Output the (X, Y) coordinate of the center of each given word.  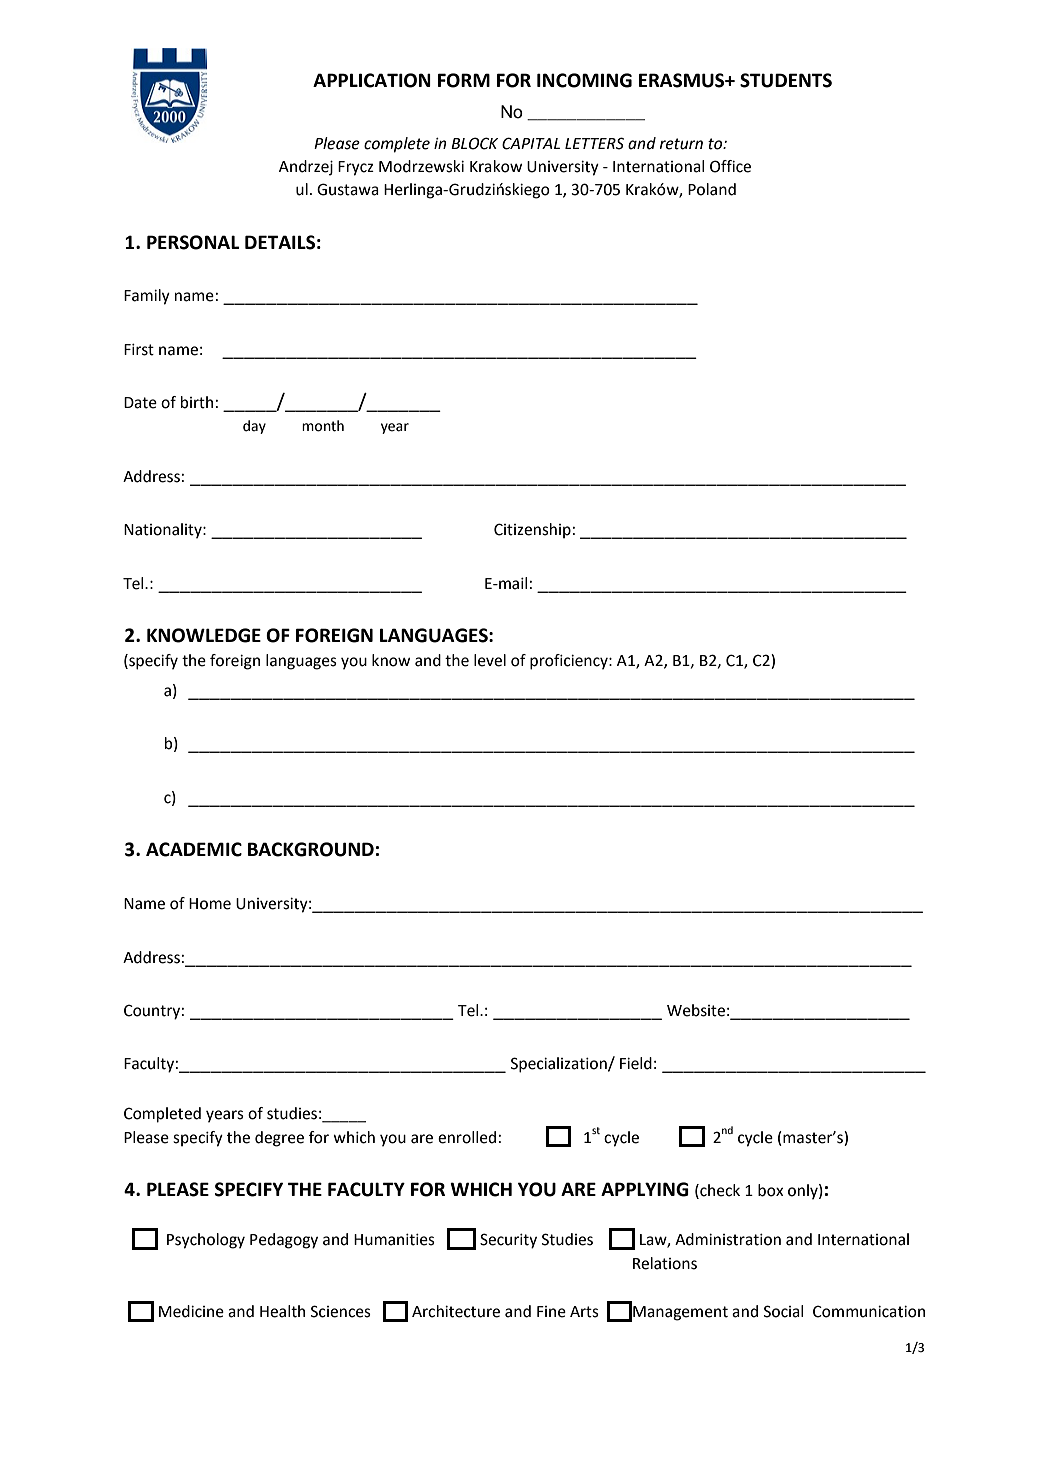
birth (197, 402)
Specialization (560, 1065)
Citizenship (532, 531)
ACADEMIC (194, 849)
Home (210, 904)
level (490, 660)
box (770, 1190)
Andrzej (306, 168)
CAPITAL (531, 143)
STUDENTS (786, 80)
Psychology (206, 1241)
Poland (712, 189)
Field (636, 1063)
